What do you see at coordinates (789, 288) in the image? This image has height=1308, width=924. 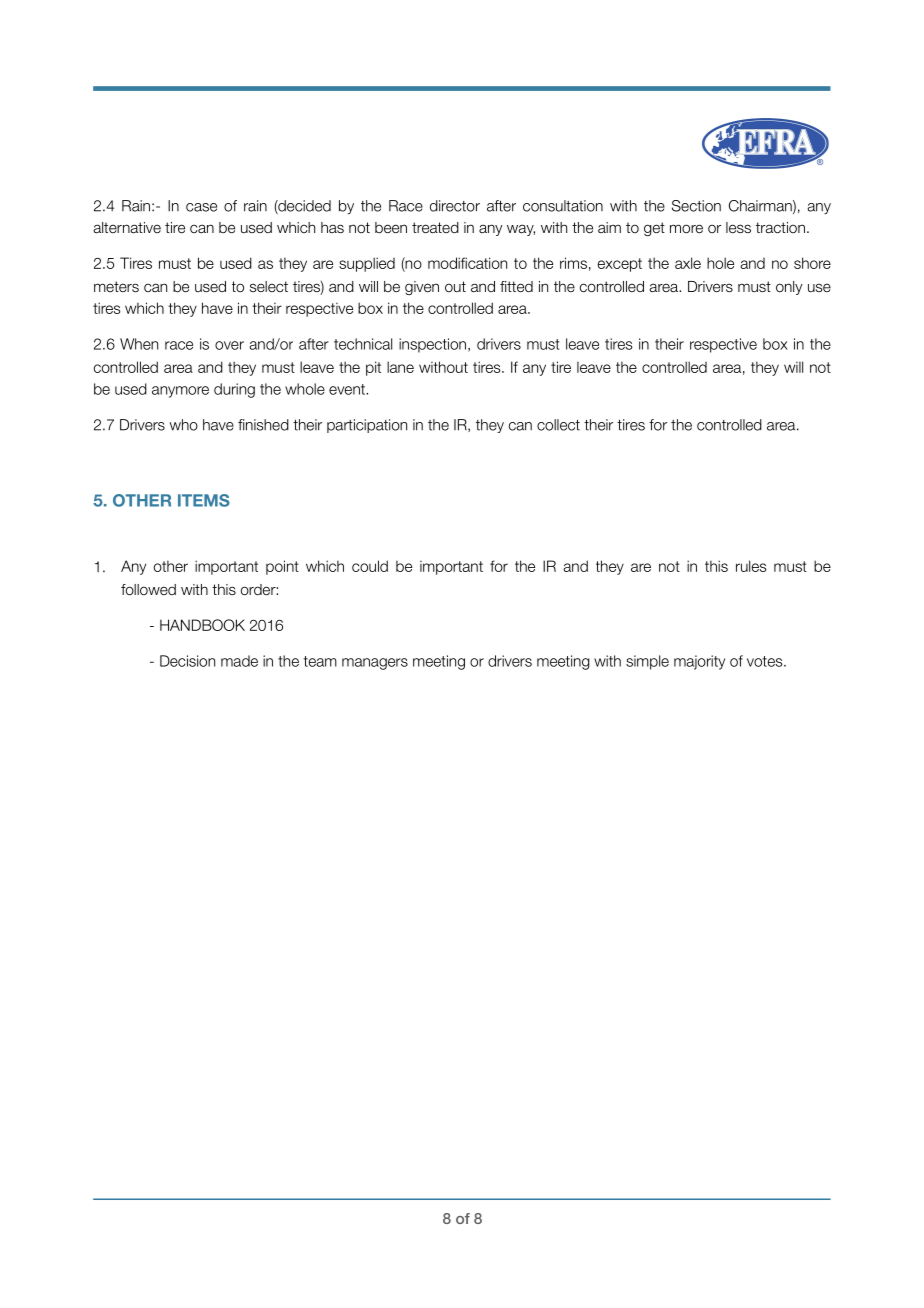 I see `only` at bounding box center [789, 288].
